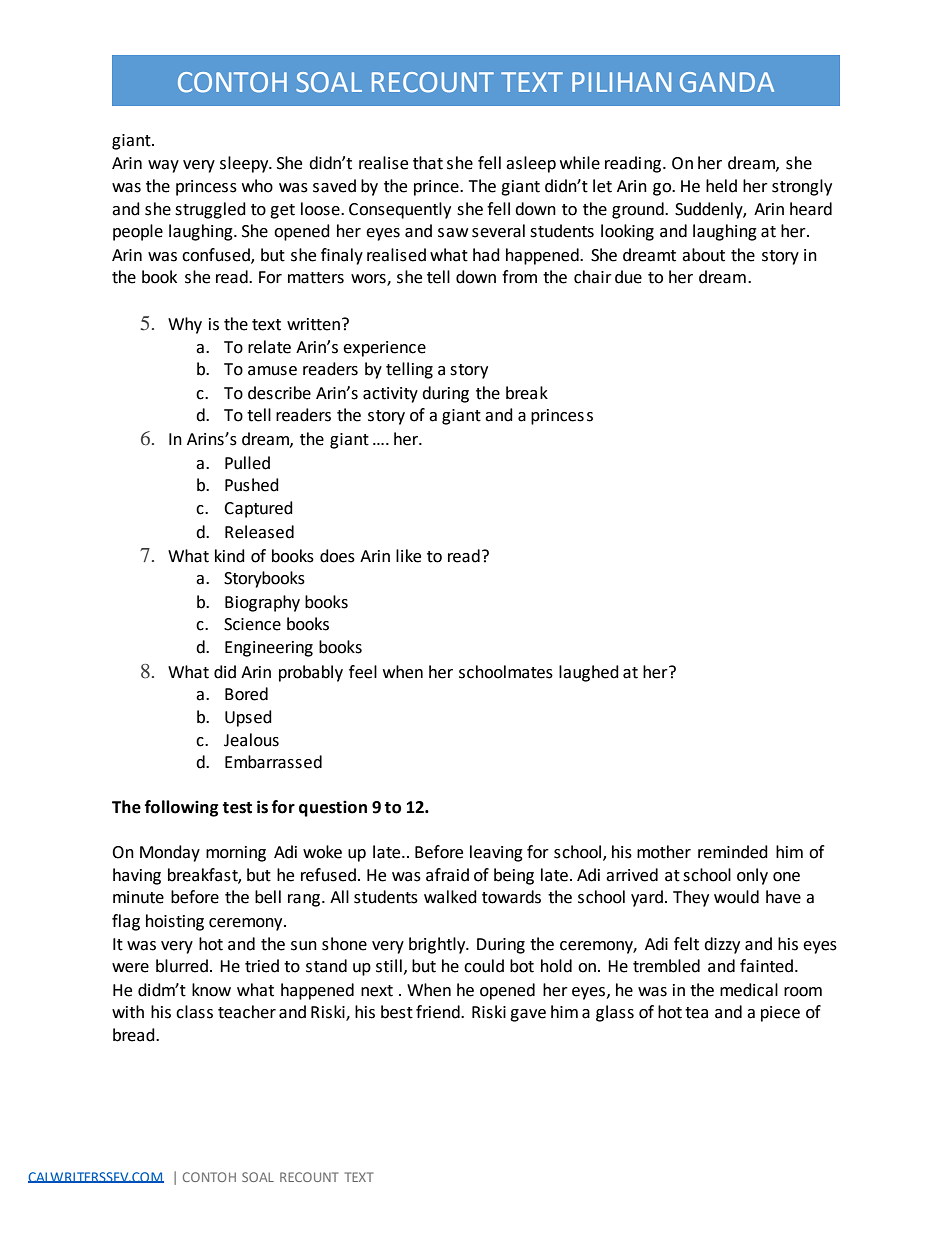 This image has height=1233, width=952. Describe the element at coordinates (408, 556) in the image. I see `like` at that location.
